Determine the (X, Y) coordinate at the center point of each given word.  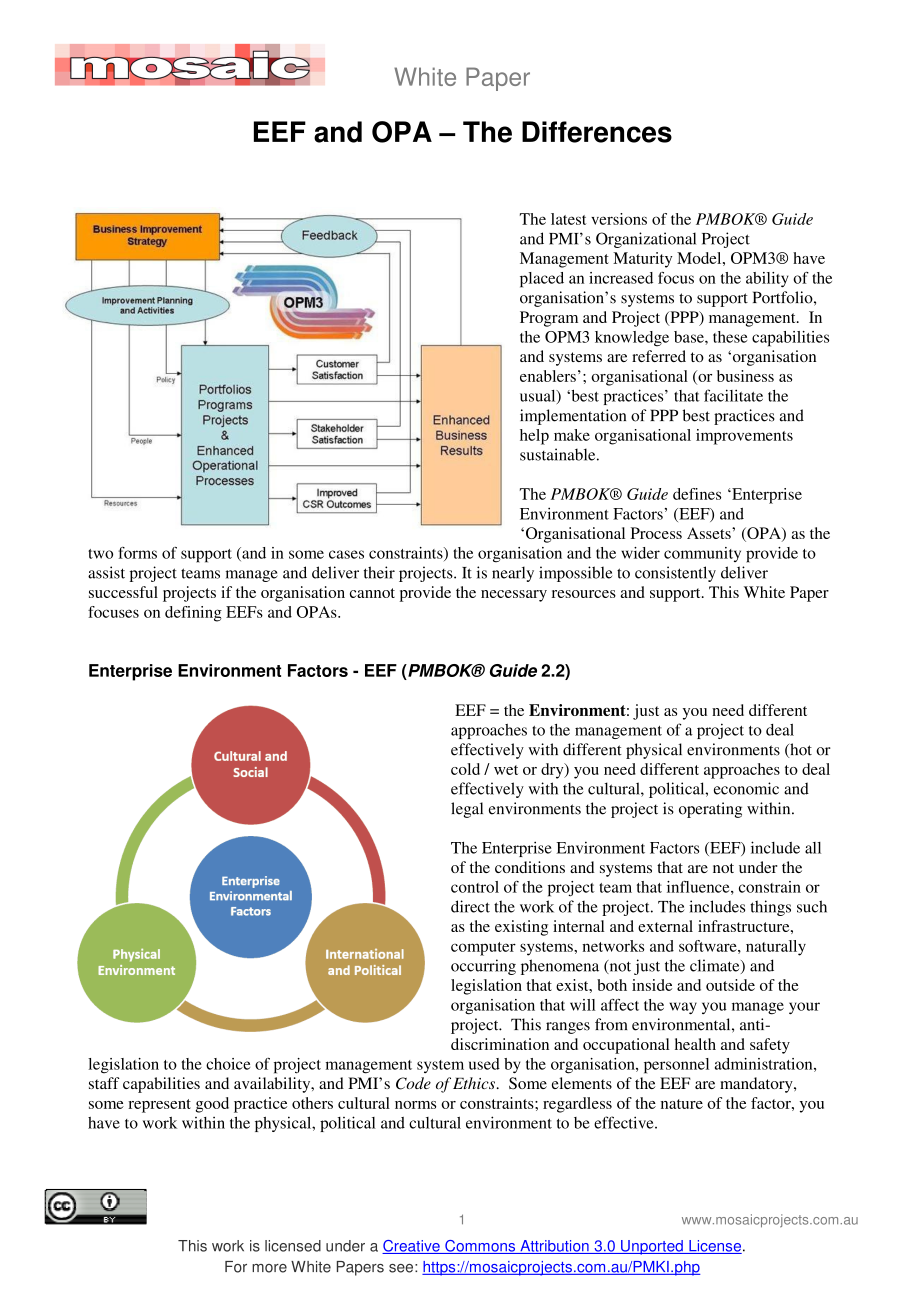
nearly (513, 574)
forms (137, 553)
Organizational (646, 240)
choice (228, 1064)
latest (569, 219)
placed (542, 280)
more (269, 1268)
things (770, 908)
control (475, 887)
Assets (710, 533)
